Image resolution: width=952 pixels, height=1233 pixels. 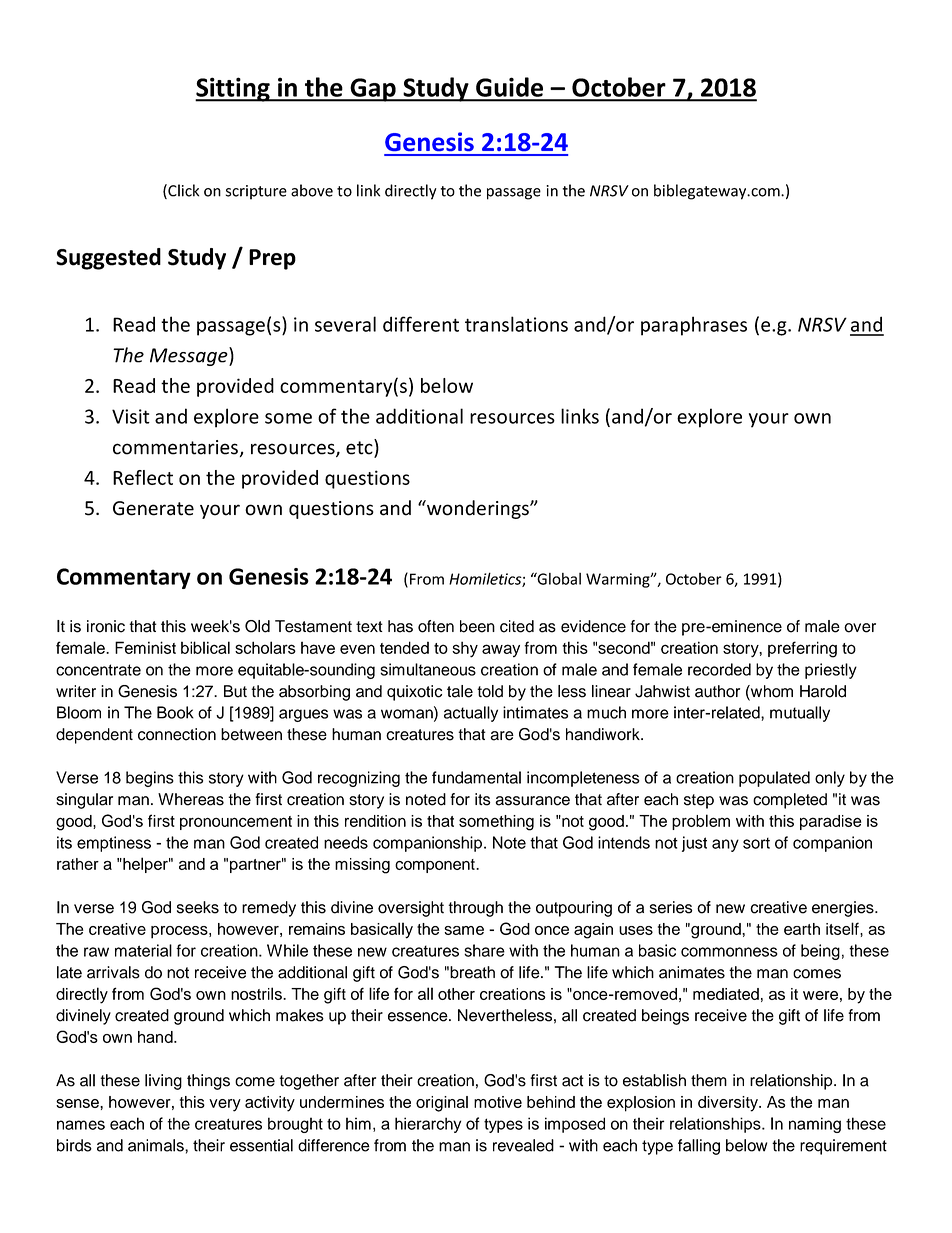 What do you see at coordinates (157, 1145) in the screenshot?
I see `animals` at bounding box center [157, 1145].
